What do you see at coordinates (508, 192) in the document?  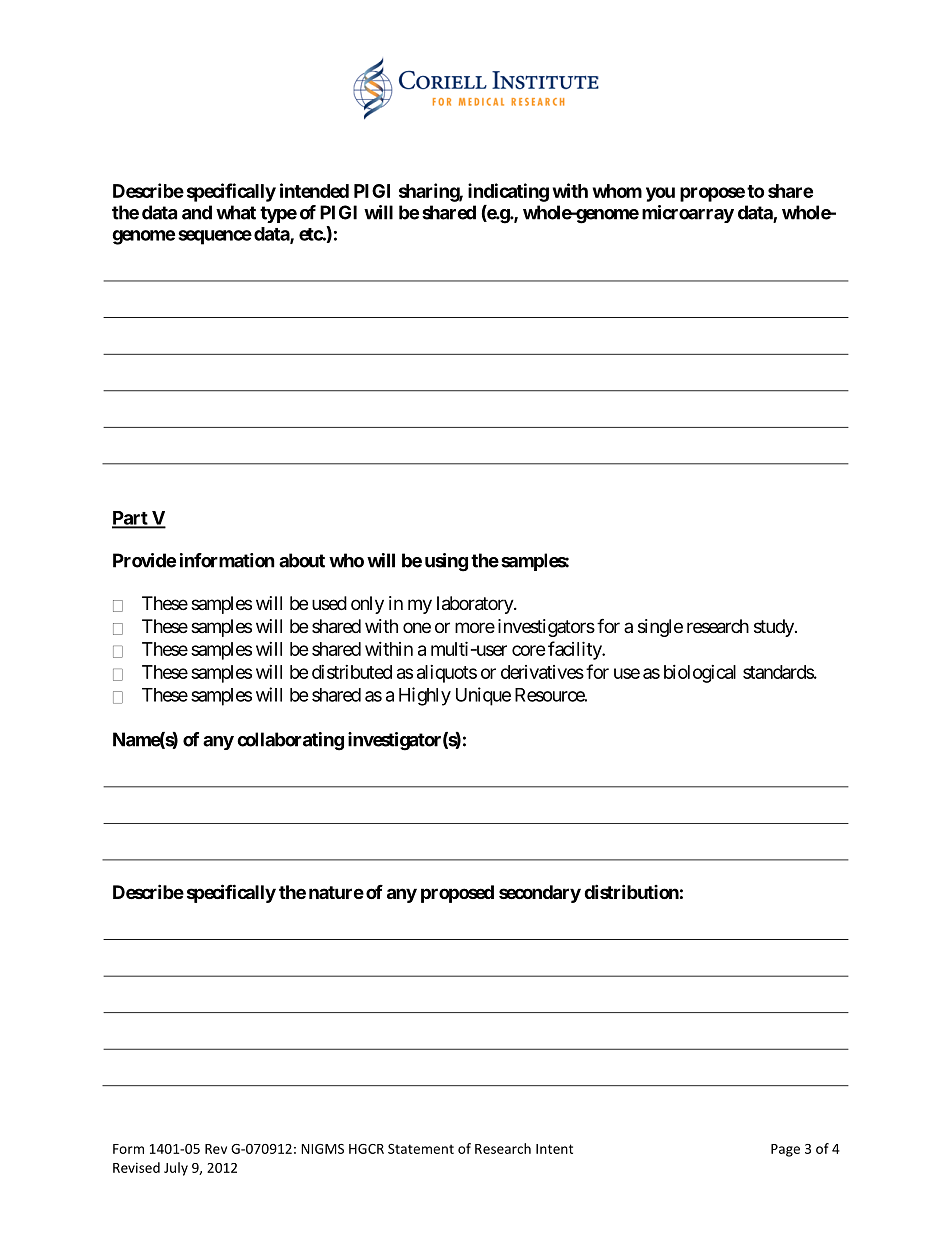 I see `indicating` at bounding box center [508, 192].
